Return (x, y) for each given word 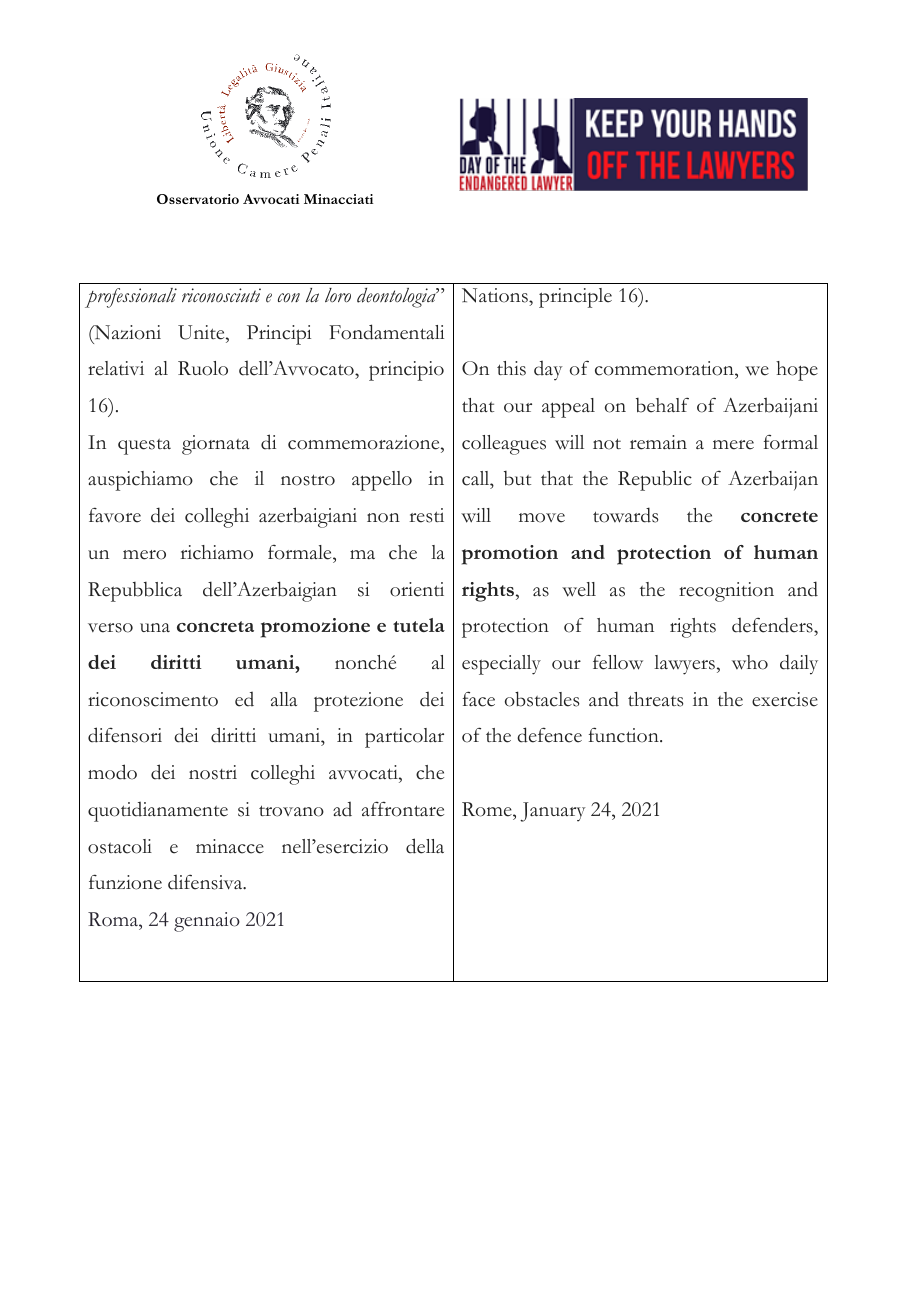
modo (112, 772)
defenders (773, 626)
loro (338, 295)
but (517, 478)
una (155, 627)
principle (575, 298)
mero (144, 555)
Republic (655, 480)
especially (501, 665)
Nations (496, 295)
